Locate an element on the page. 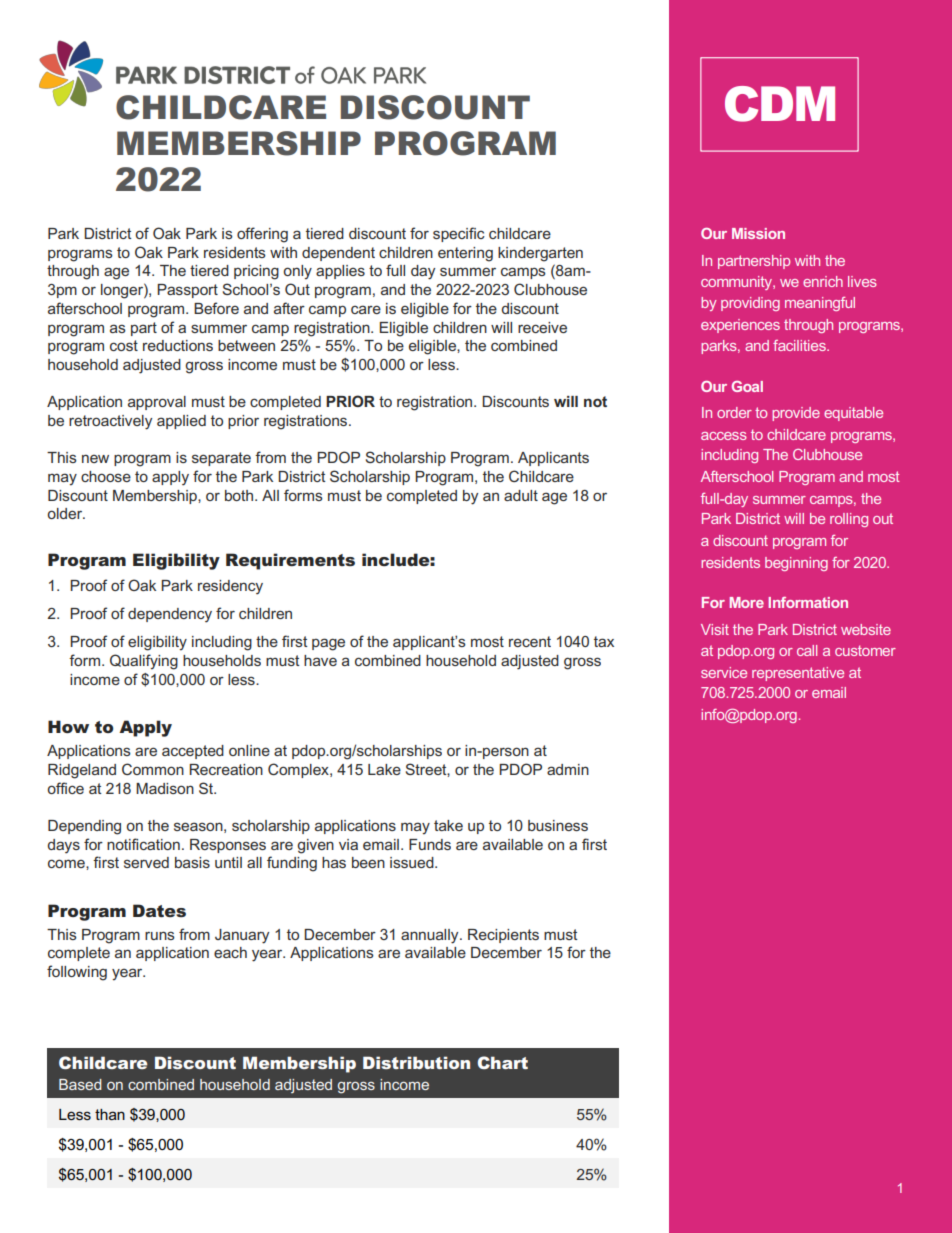 Image resolution: width=952 pixels, height=1233 pixels. than is located at coordinates (110, 1114).
